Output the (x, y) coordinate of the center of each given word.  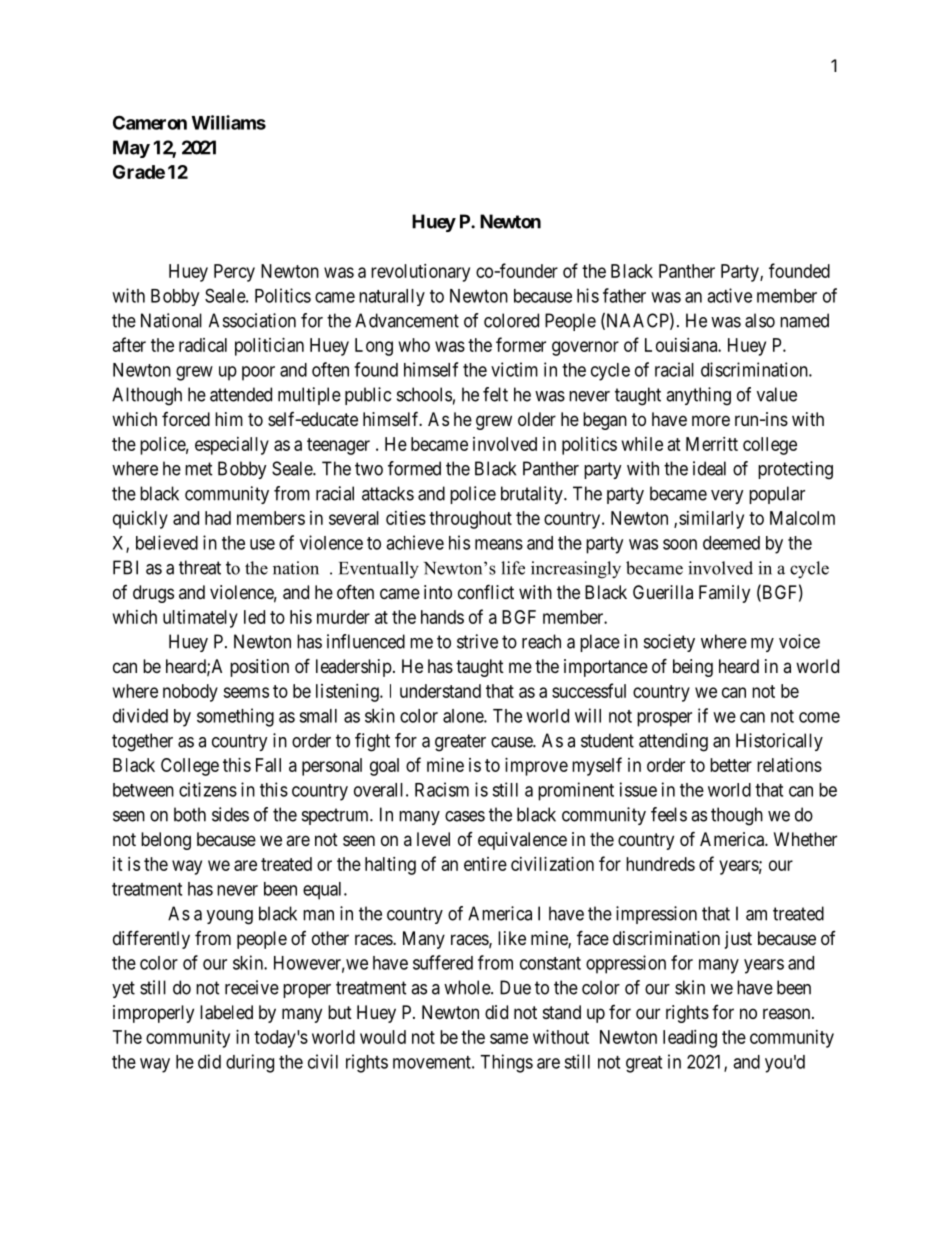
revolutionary (420, 273)
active (729, 295)
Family (724, 594)
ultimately (200, 619)
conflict (486, 591)
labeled (226, 1012)
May (131, 149)
